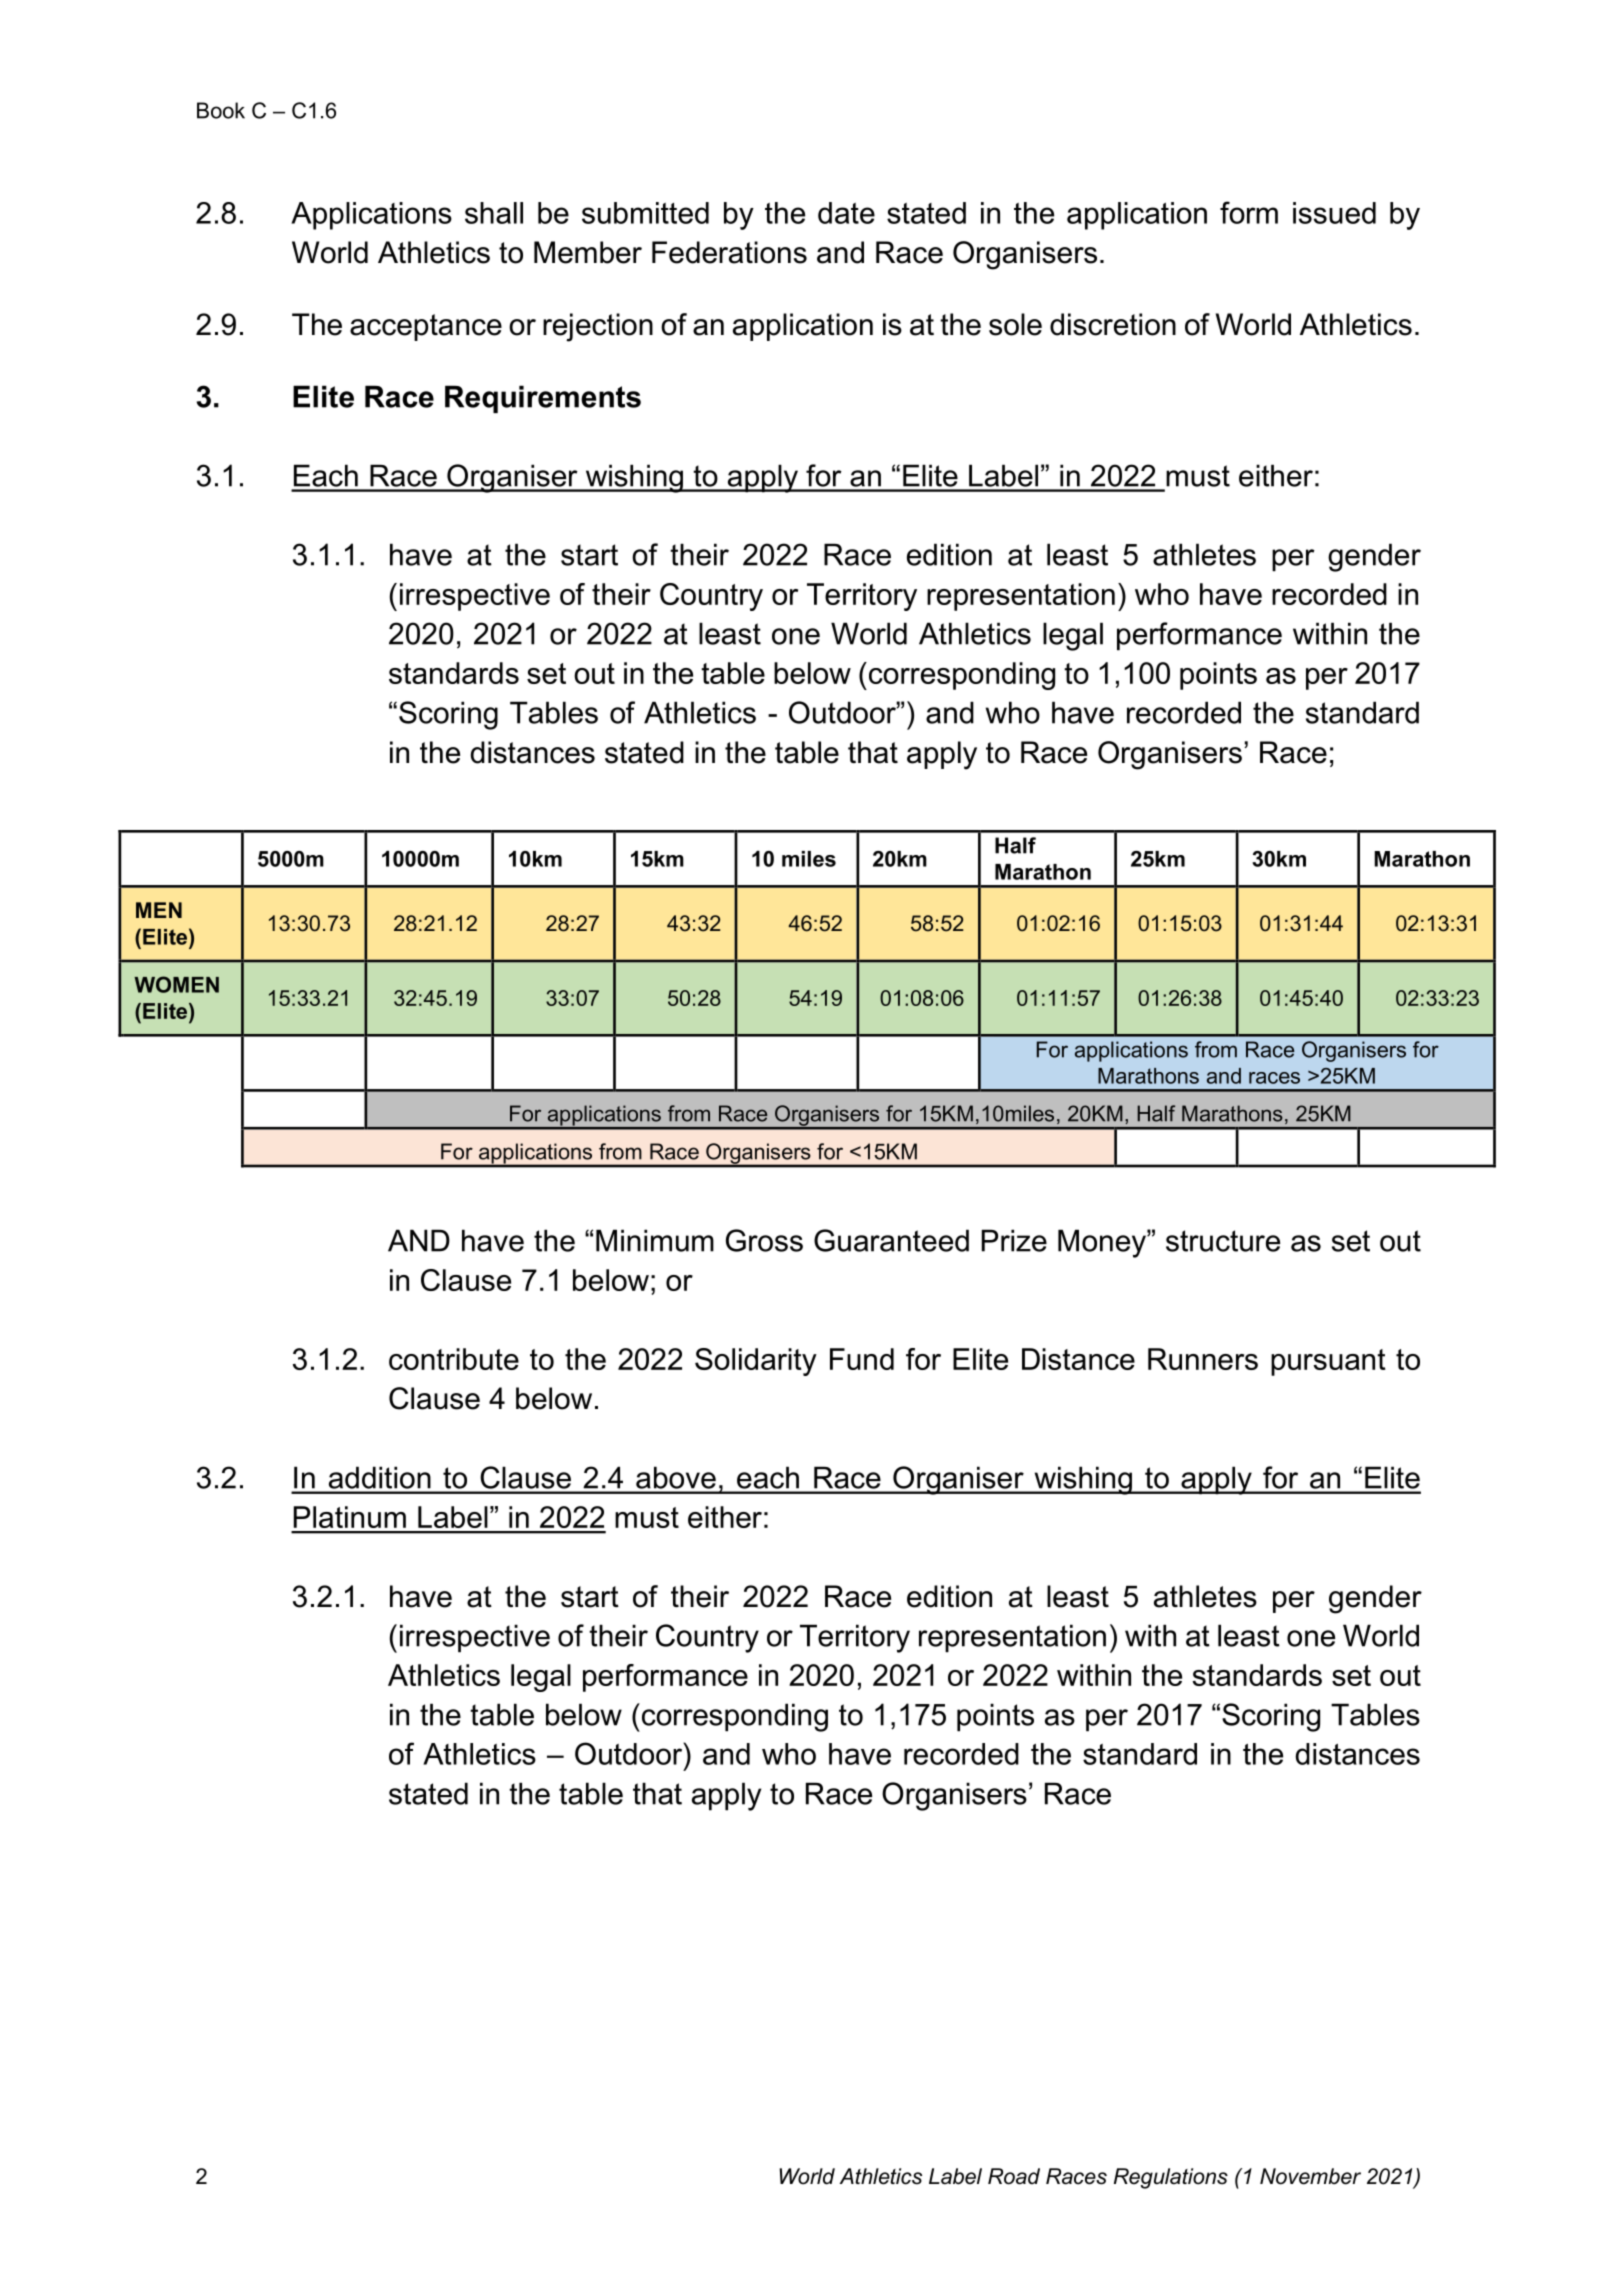  Describe the element at coordinates (756, 1362) in the page. I see `Solidarity` at that location.
